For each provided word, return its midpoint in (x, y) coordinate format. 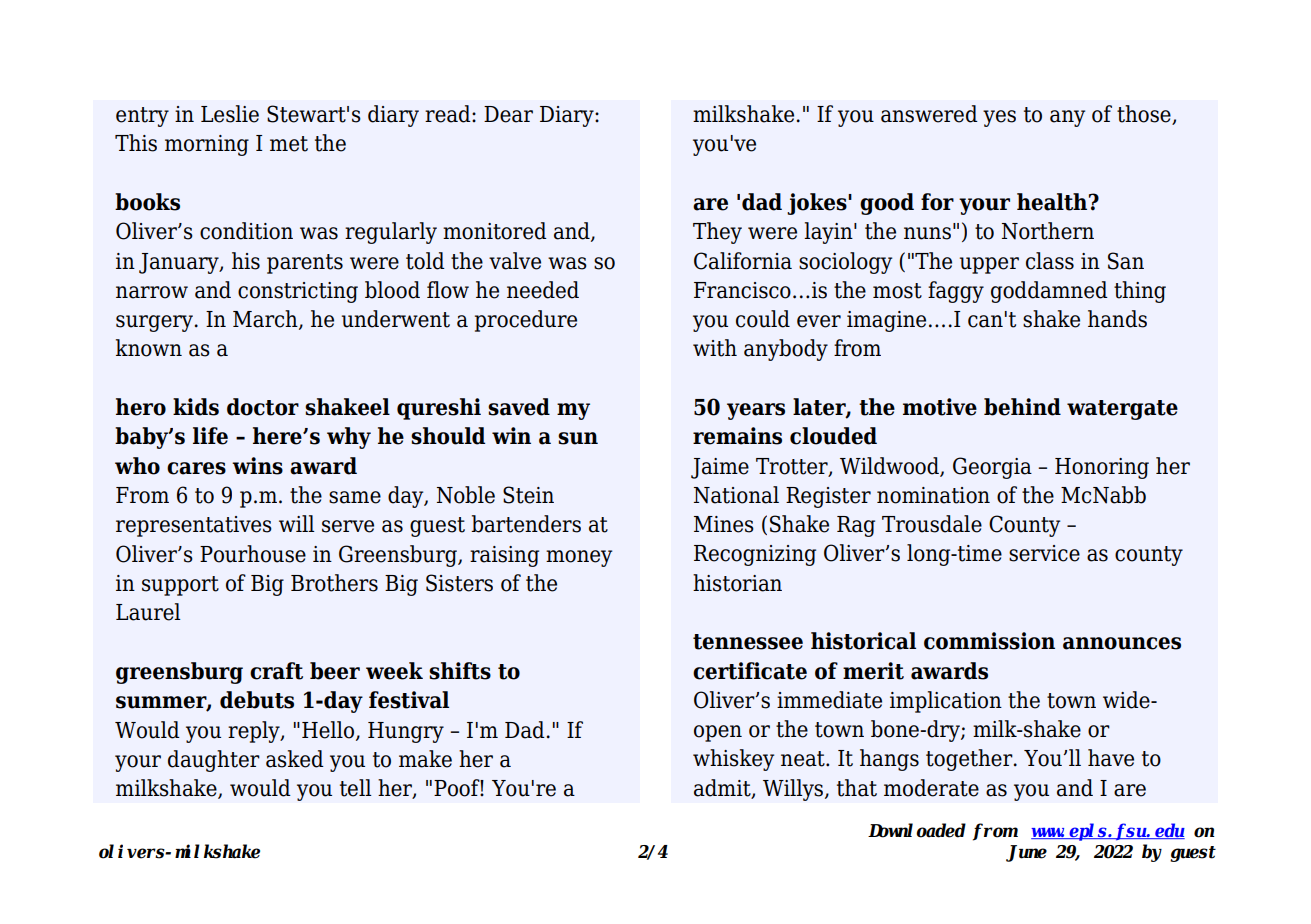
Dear (508, 114)
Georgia (992, 468)
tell (355, 788)
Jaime (720, 468)
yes (999, 118)
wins (257, 466)
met (289, 144)
